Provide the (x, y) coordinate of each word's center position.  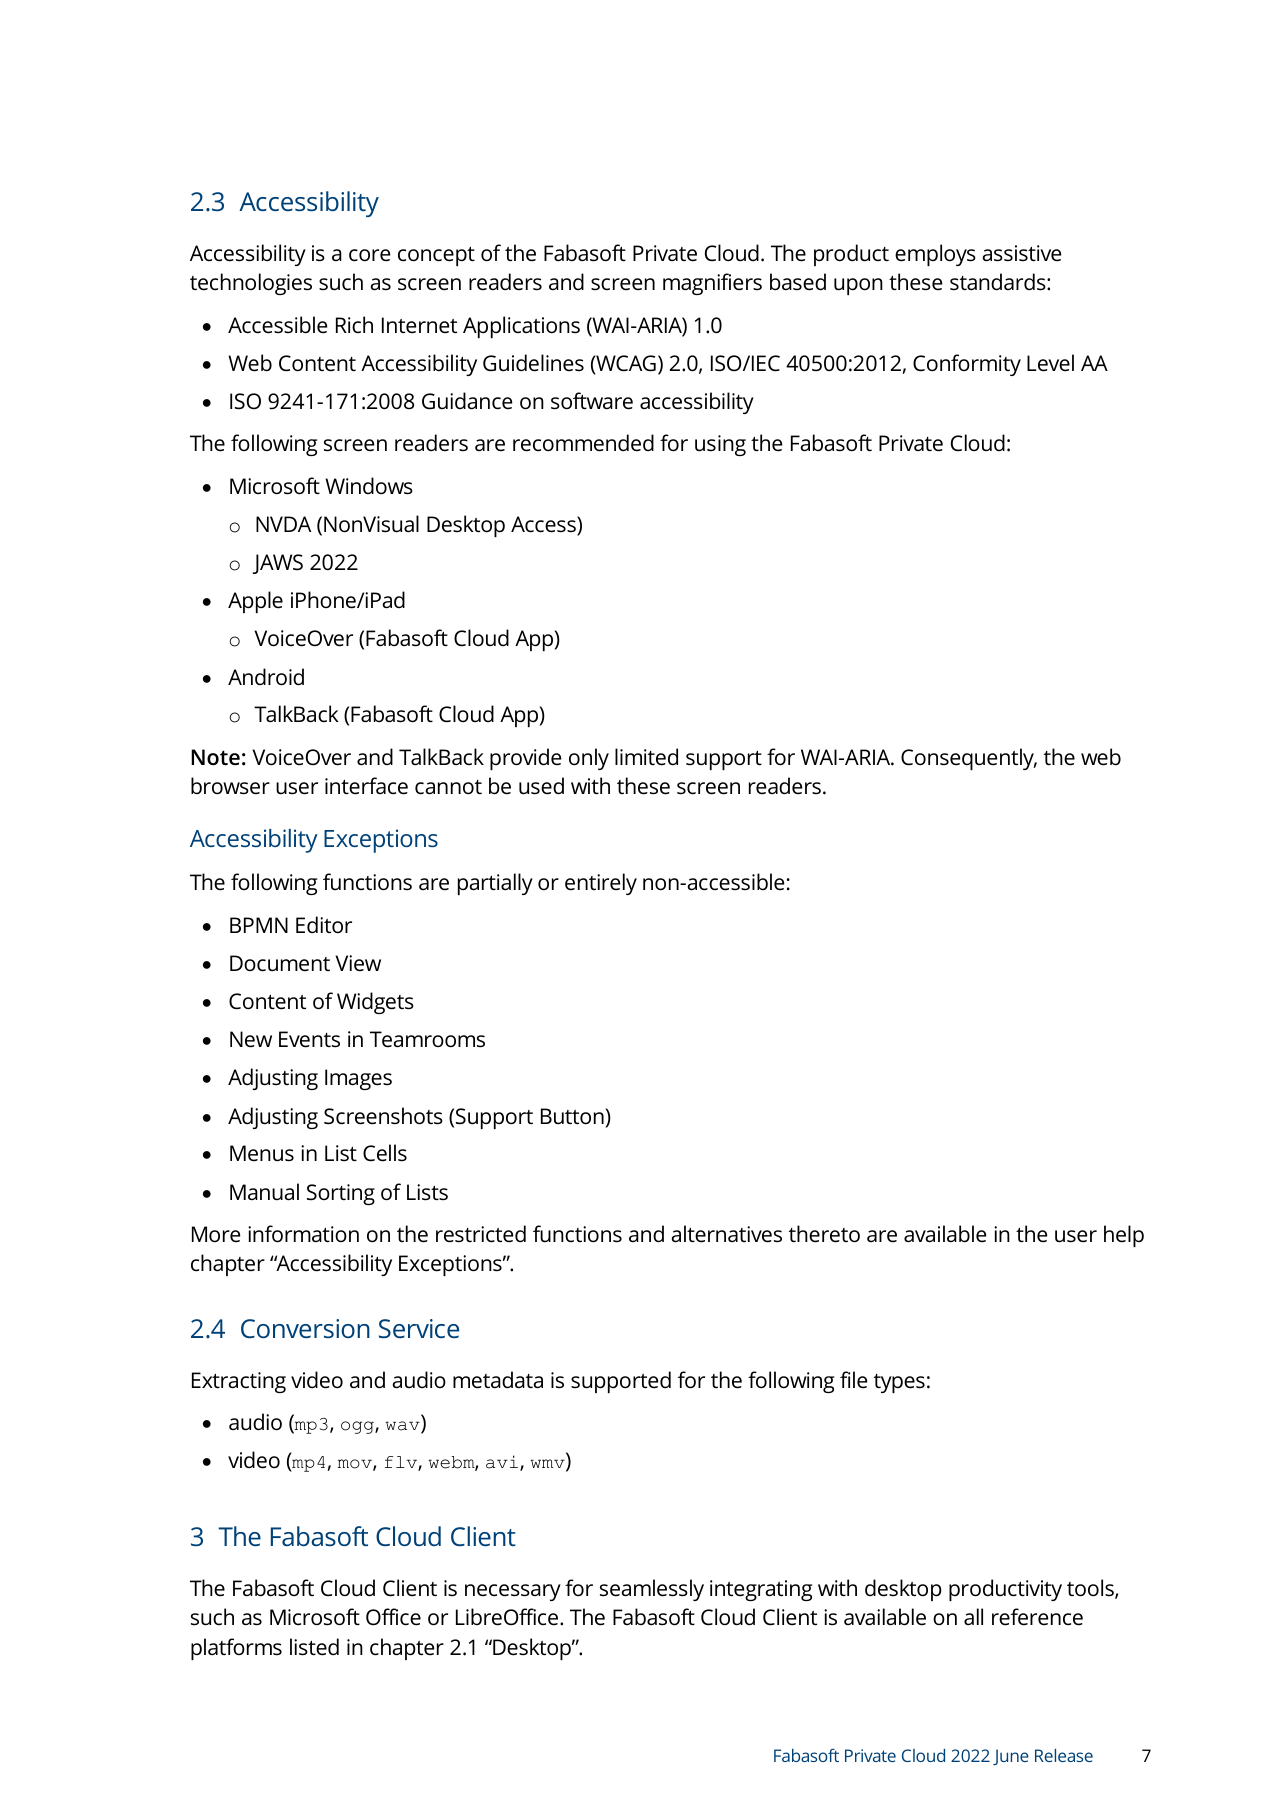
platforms (236, 1649)
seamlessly (652, 1590)
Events (309, 1039)
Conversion (305, 1328)
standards (999, 282)
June (1011, 1757)
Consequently (969, 759)
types (899, 1383)
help (1124, 1236)
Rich (354, 324)
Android (266, 677)
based (798, 282)
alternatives (726, 1234)
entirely (601, 884)
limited (646, 757)
